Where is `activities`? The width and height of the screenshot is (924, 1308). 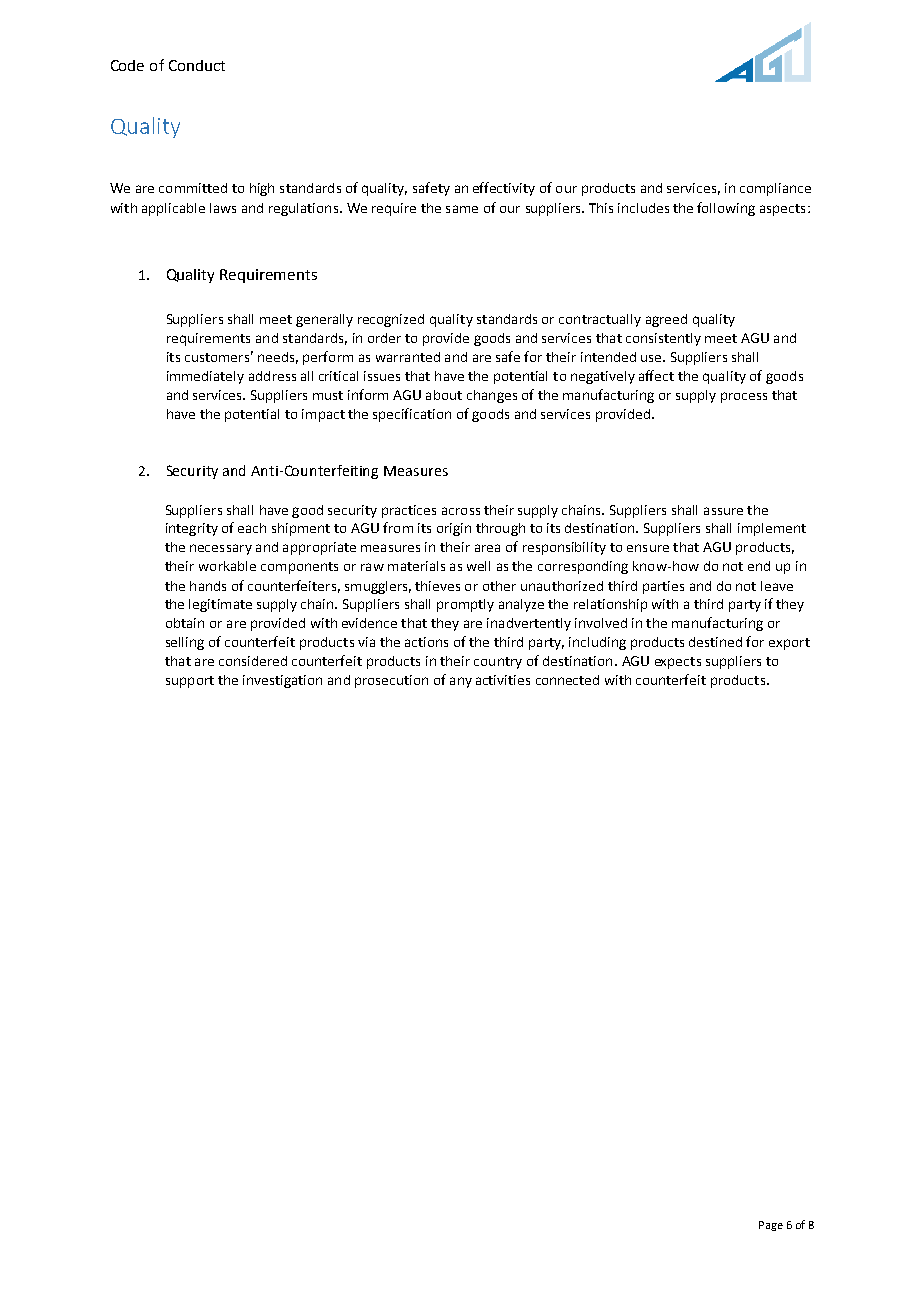 activities is located at coordinates (503, 680).
